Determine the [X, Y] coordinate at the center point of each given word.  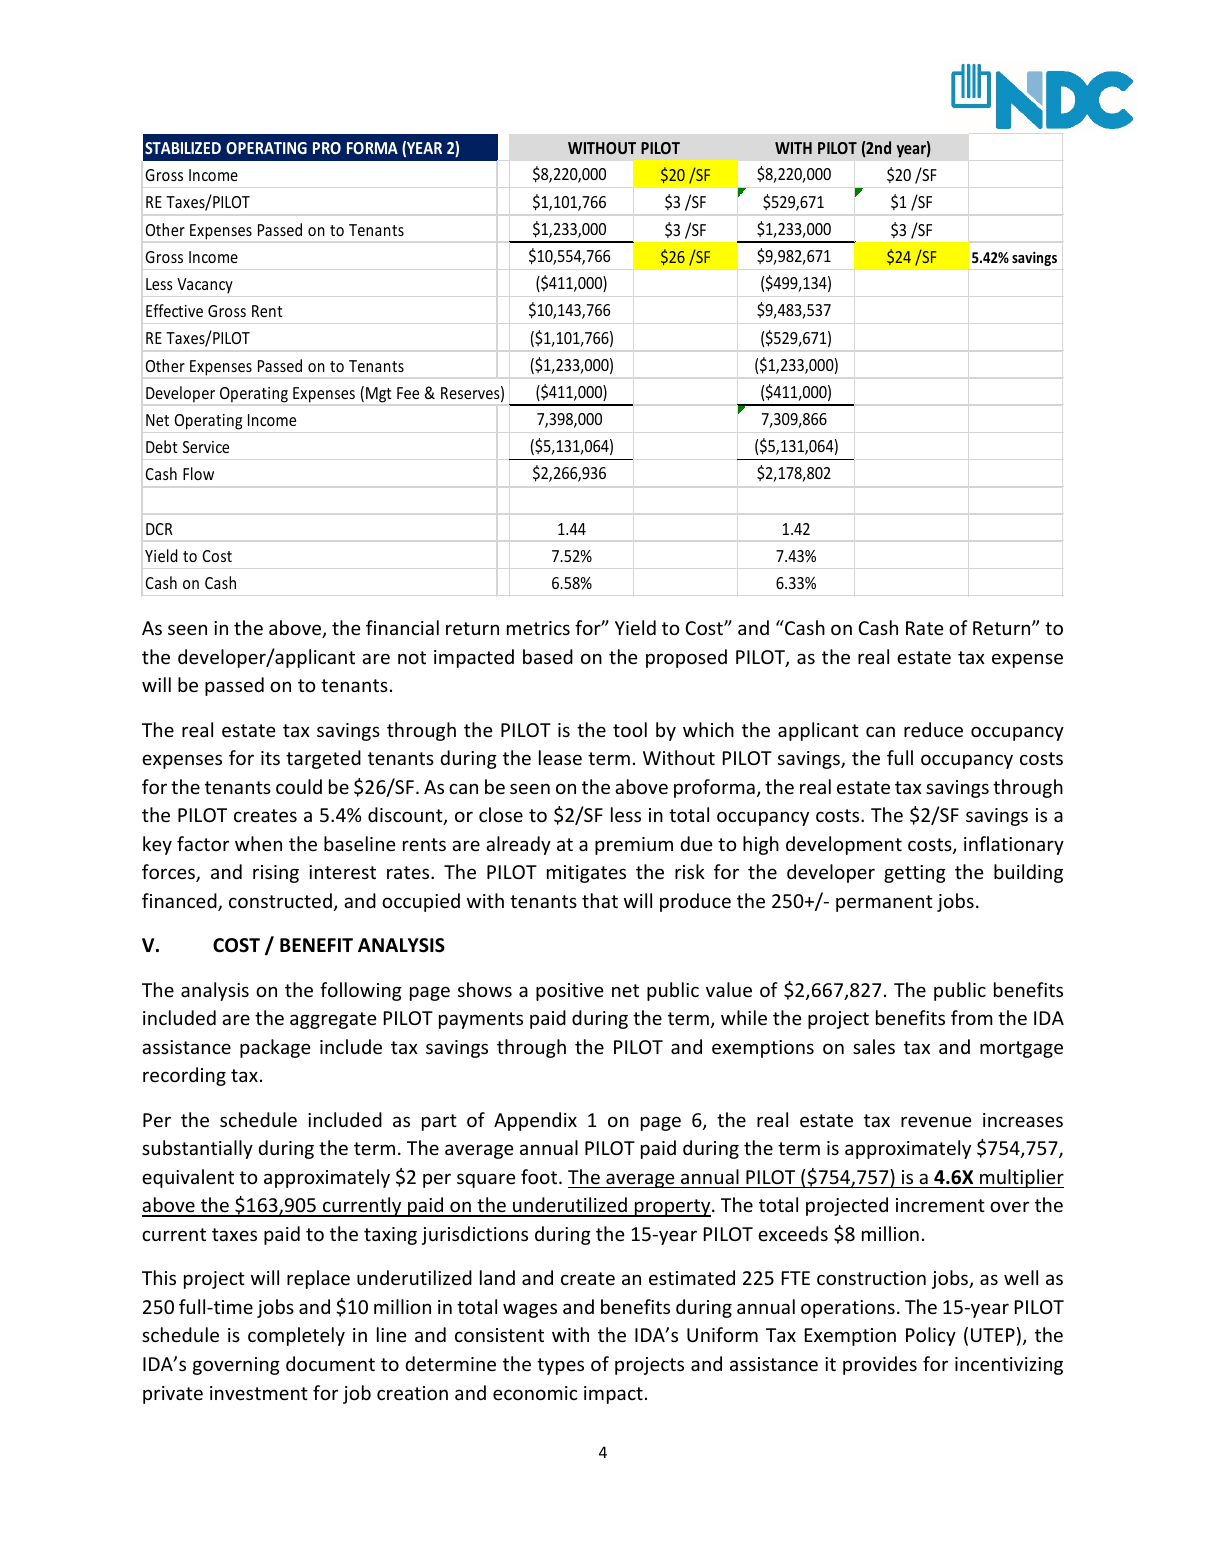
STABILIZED [183, 148]
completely [296, 1336]
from [972, 1017]
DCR [159, 529]
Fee [408, 393]
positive [570, 992]
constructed [280, 900]
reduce [933, 729]
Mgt [378, 395]
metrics [538, 628]
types [560, 1366]
